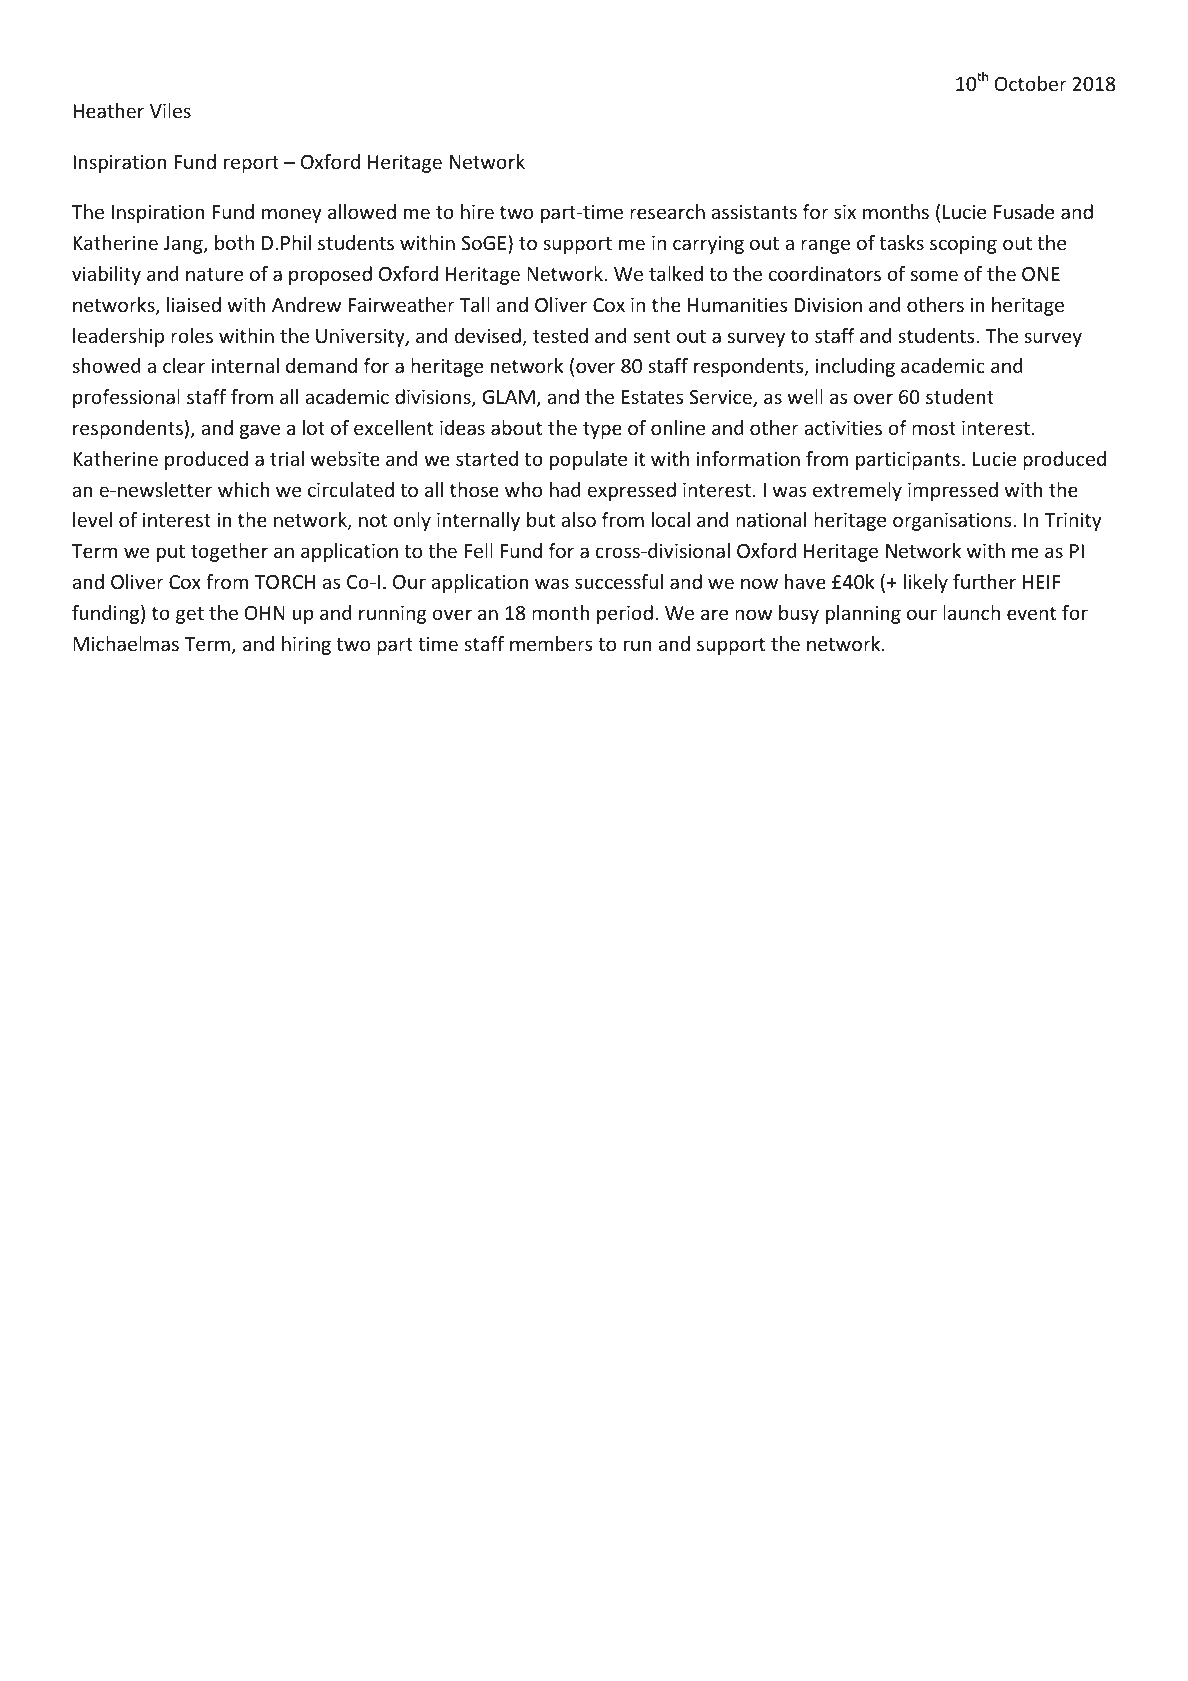 The image size is (1188, 1681). Describe the element at coordinates (1031, 83) in the screenshot. I see `October` at that location.
